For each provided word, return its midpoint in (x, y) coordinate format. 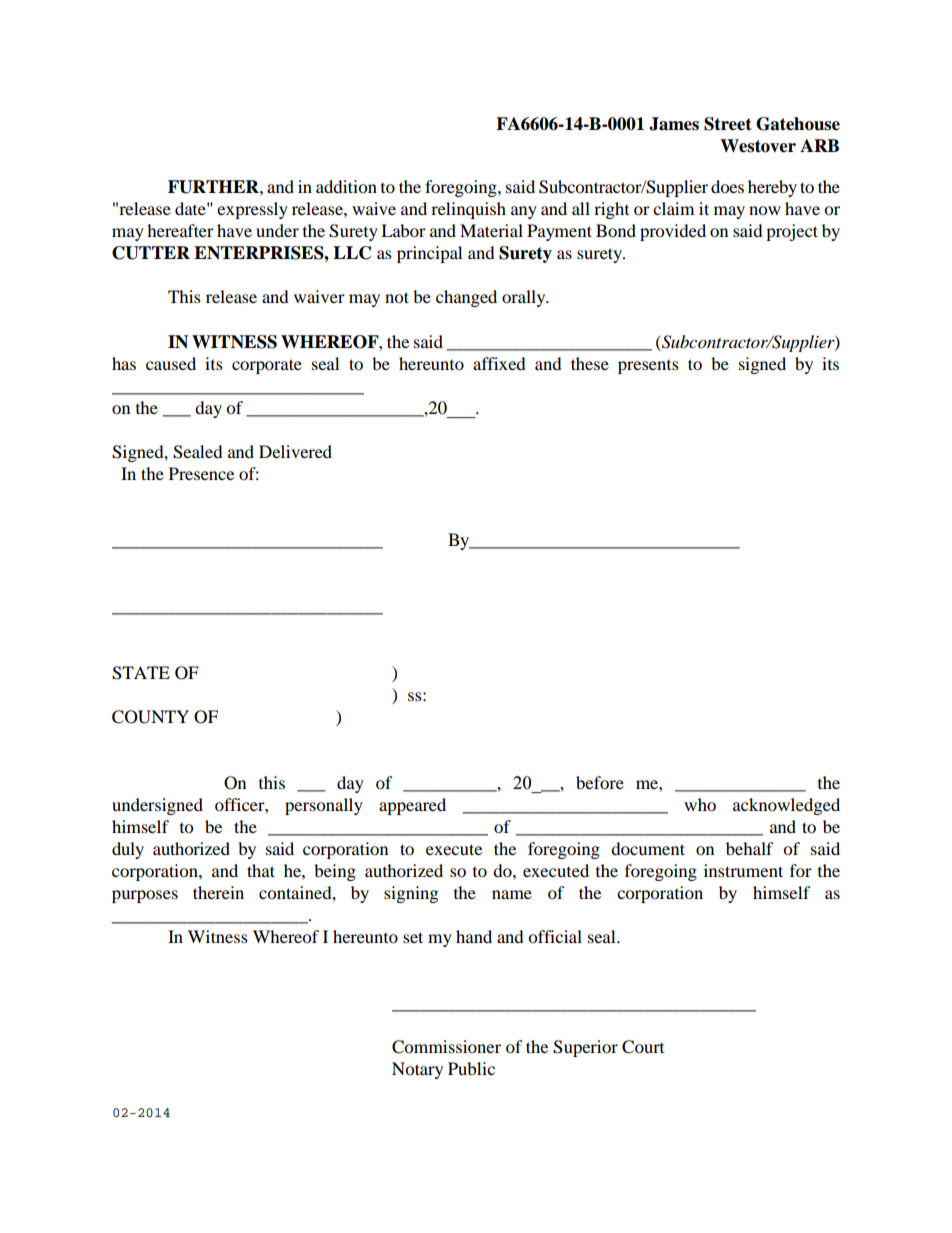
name (512, 894)
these (590, 363)
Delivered (295, 451)
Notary (417, 1070)
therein (218, 892)
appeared (412, 806)
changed (466, 298)
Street (728, 124)
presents (648, 367)
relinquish (468, 210)
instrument (743, 870)
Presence (201, 473)
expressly (252, 210)
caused (171, 363)
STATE (141, 673)
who (700, 804)
